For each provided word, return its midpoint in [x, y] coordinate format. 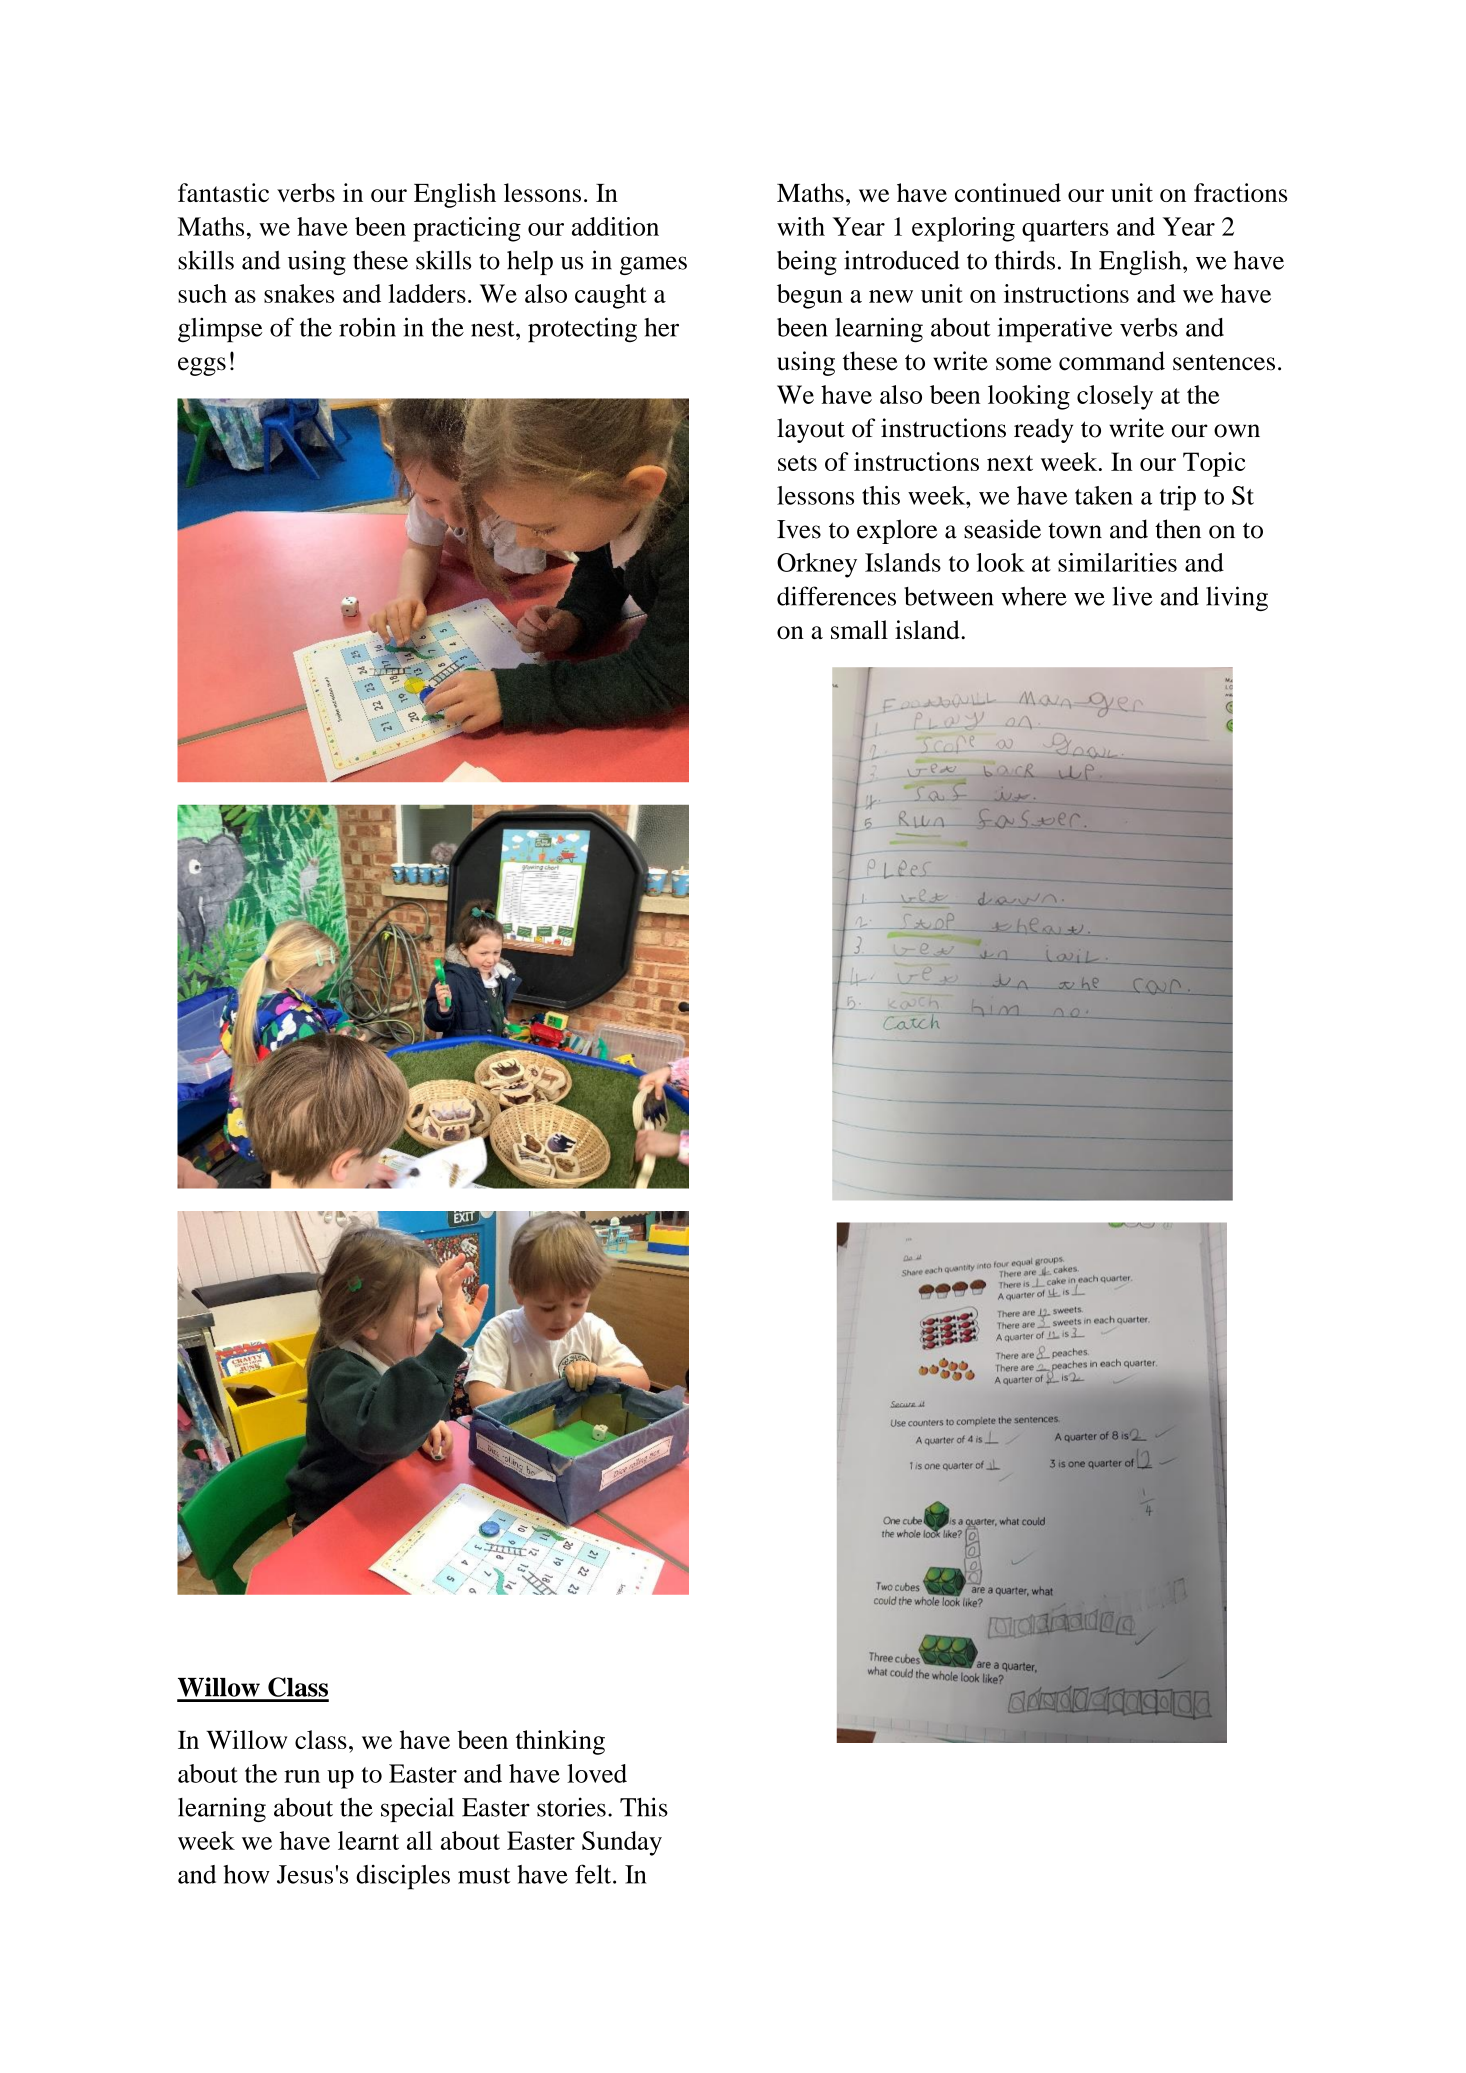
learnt [368, 1840]
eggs [202, 366]
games [653, 265]
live [1133, 596]
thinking [560, 1742]
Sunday [622, 1843]
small [859, 629]
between [948, 596]
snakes [299, 293]
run [302, 1776]
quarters [1065, 231]
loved [597, 1773]
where [1034, 596]
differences [836, 596]
